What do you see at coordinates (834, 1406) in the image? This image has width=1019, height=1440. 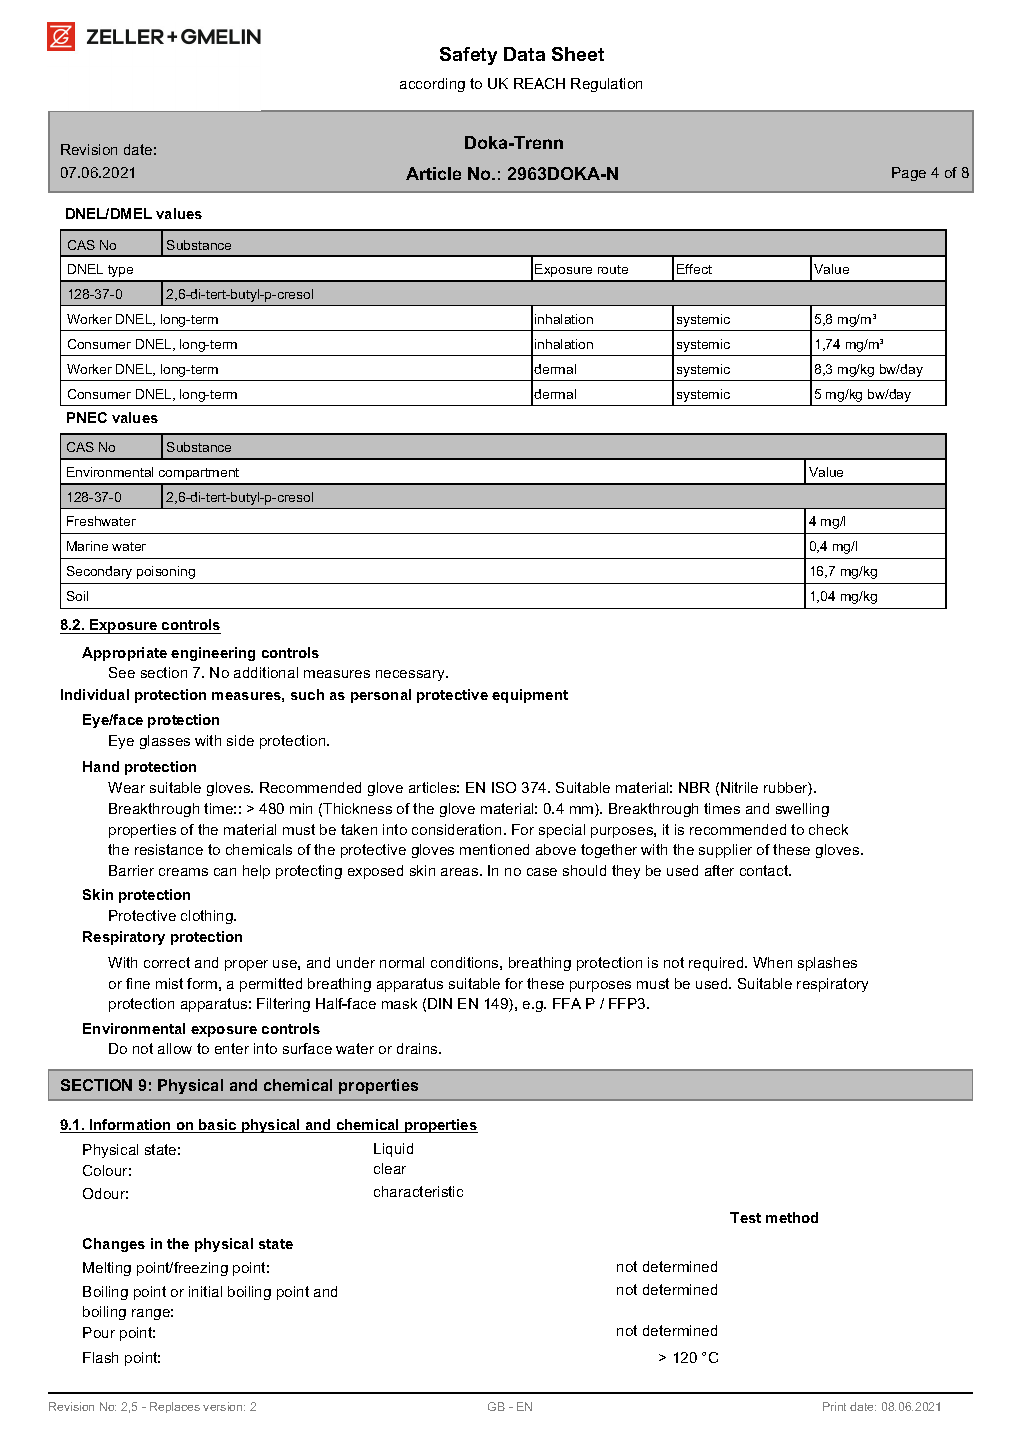 I see `Print` at bounding box center [834, 1406].
